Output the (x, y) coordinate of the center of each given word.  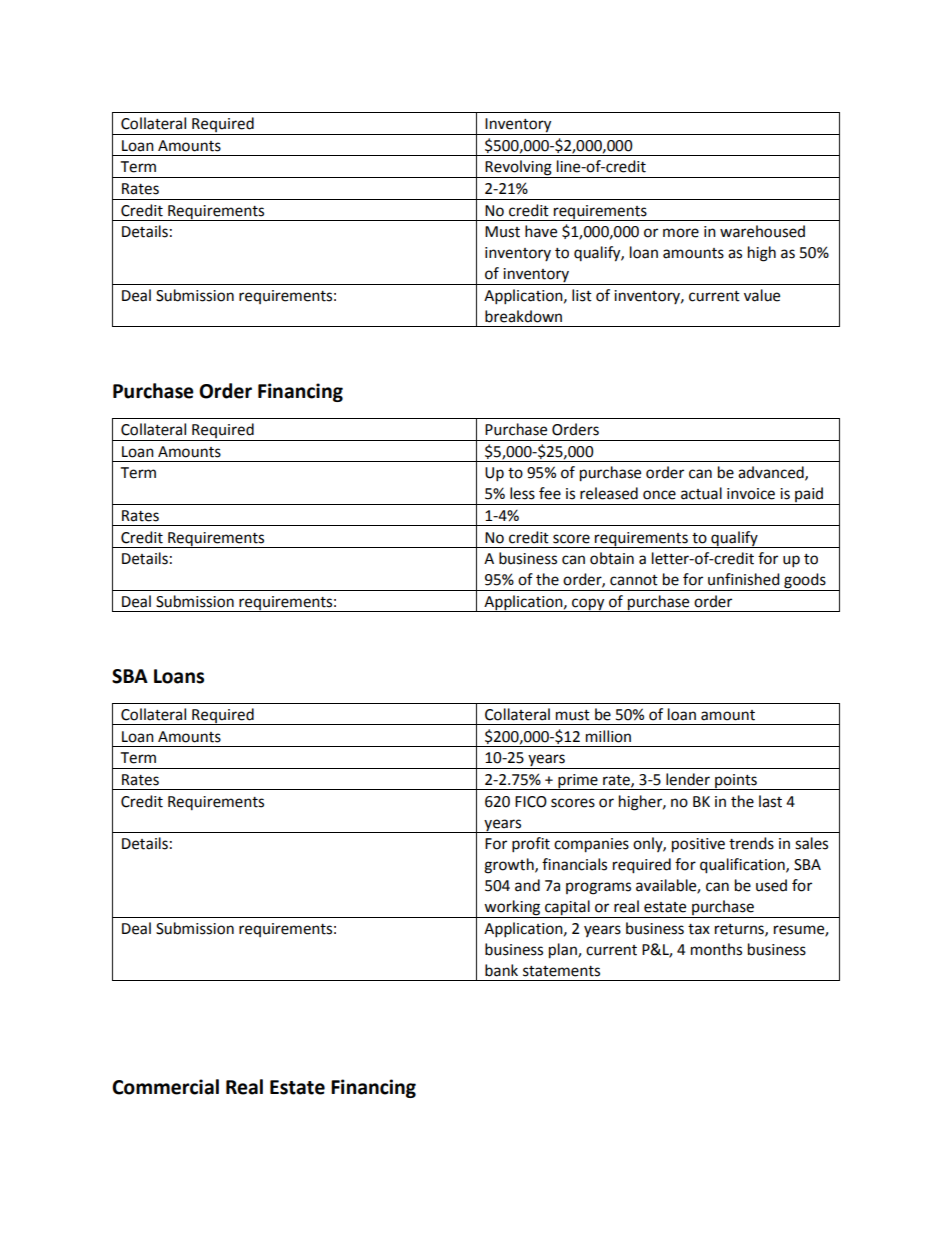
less (522, 493)
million (608, 736)
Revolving (518, 169)
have (541, 231)
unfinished (744, 579)
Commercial (165, 1087)
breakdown (523, 316)
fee (550, 493)
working (512, 908)
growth (510, 866)
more (681, 233)
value (762, 295)
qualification (743, 866)
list (582, 295)
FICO (531, 802)
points (736, 782)
